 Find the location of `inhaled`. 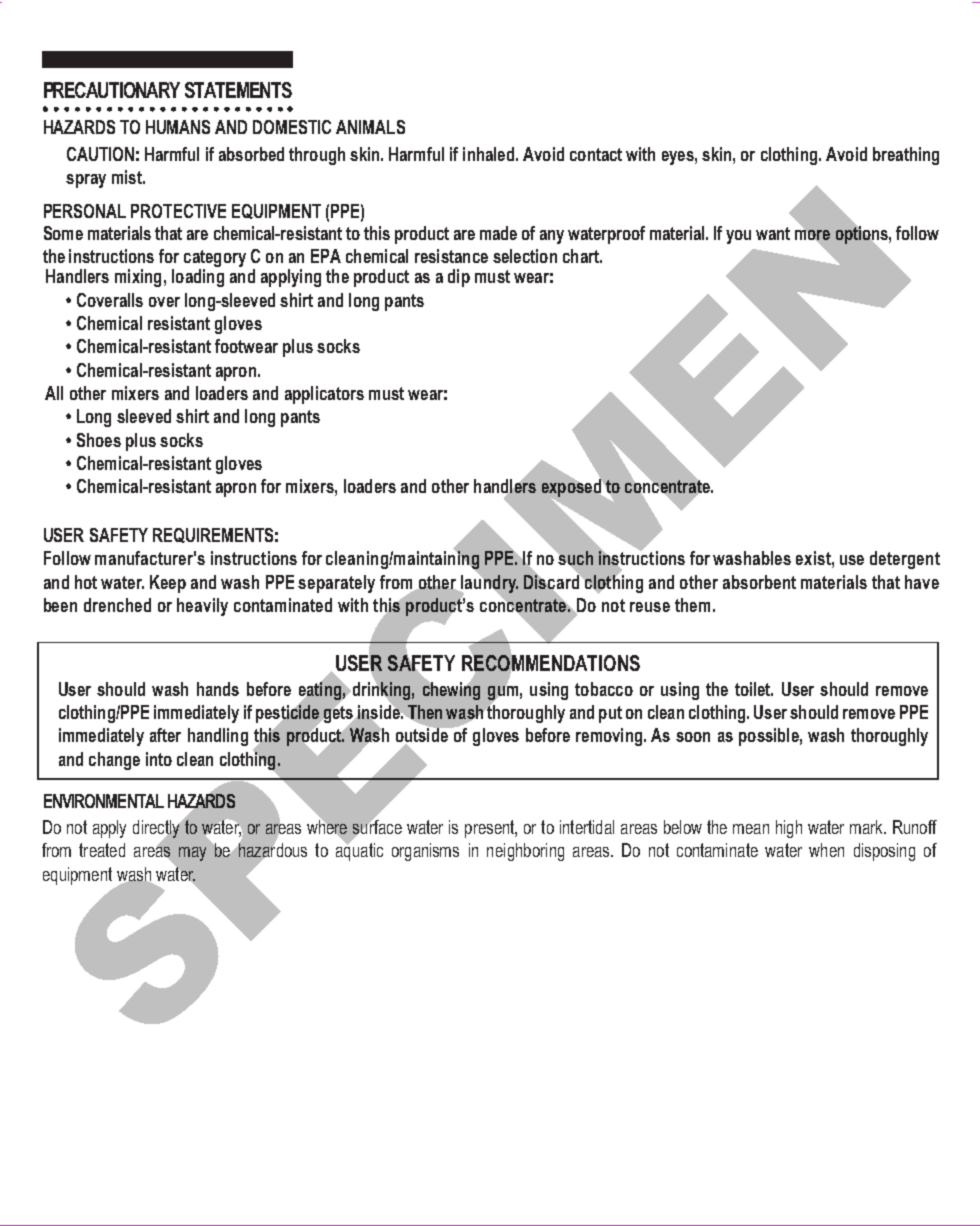

inhaled is located at coordinates (490, 154).
